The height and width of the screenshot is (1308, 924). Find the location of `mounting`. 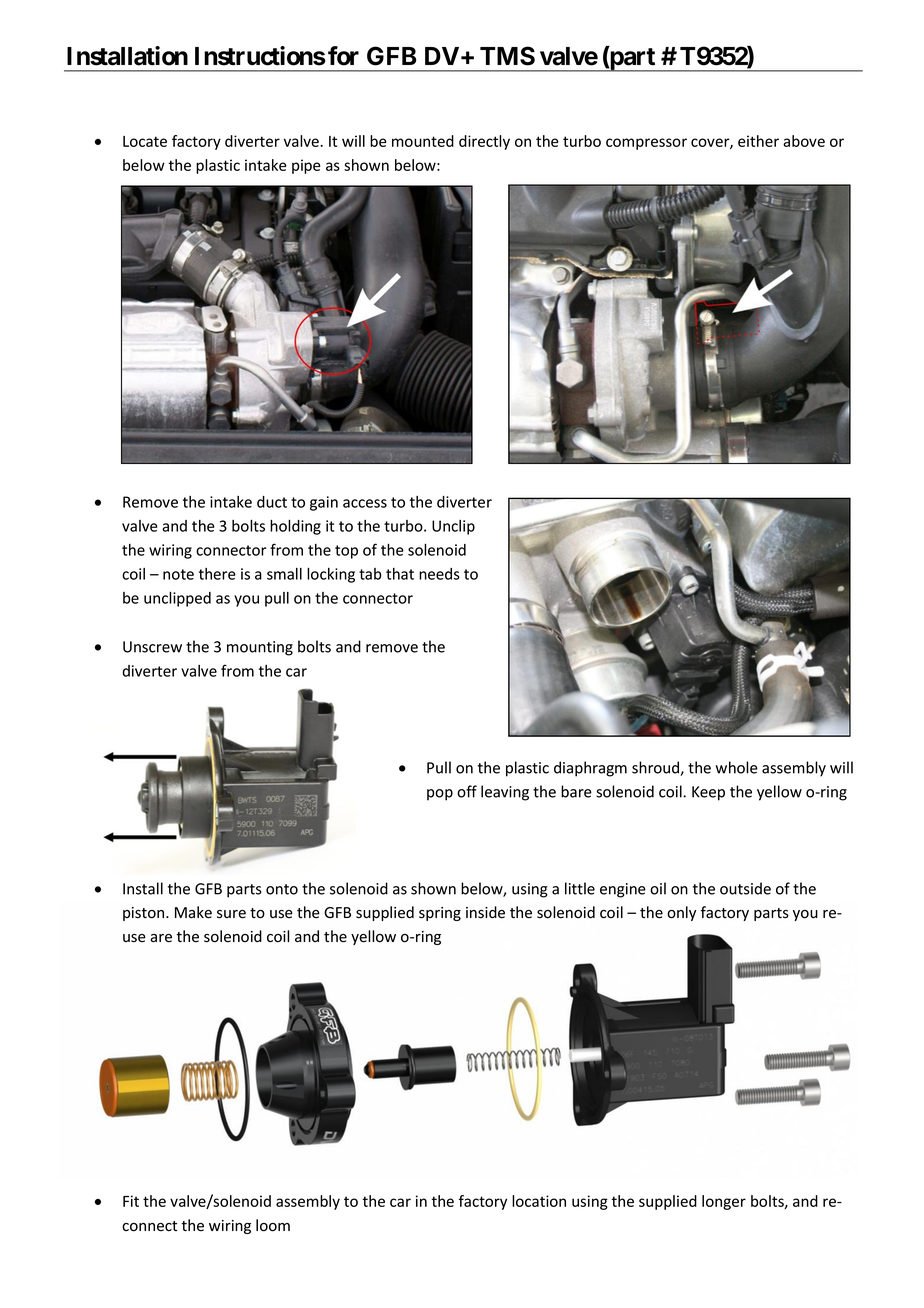

mounting is located at coordinates (260, 648).
